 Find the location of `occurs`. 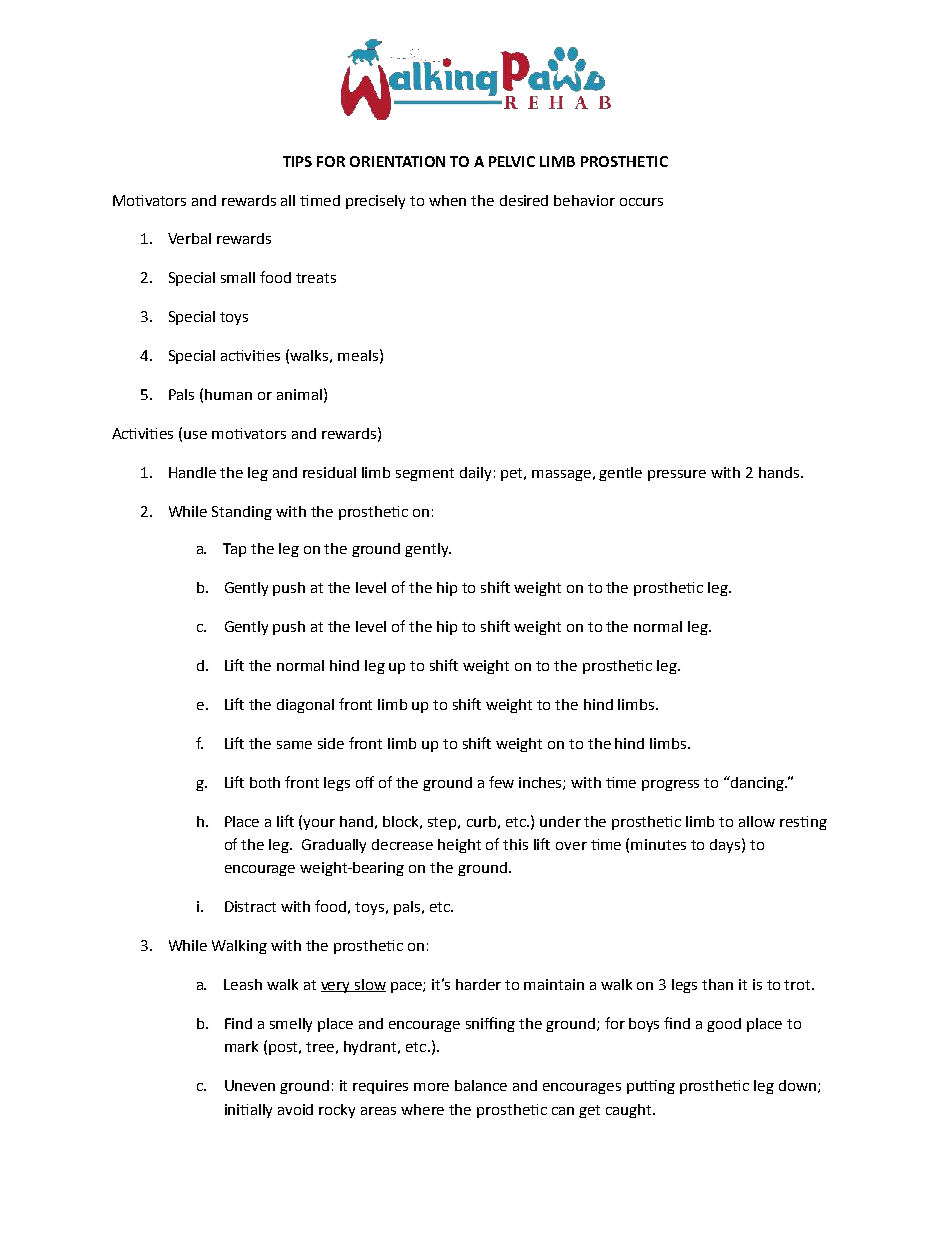

occurs is located at coordinates (641, 202).
